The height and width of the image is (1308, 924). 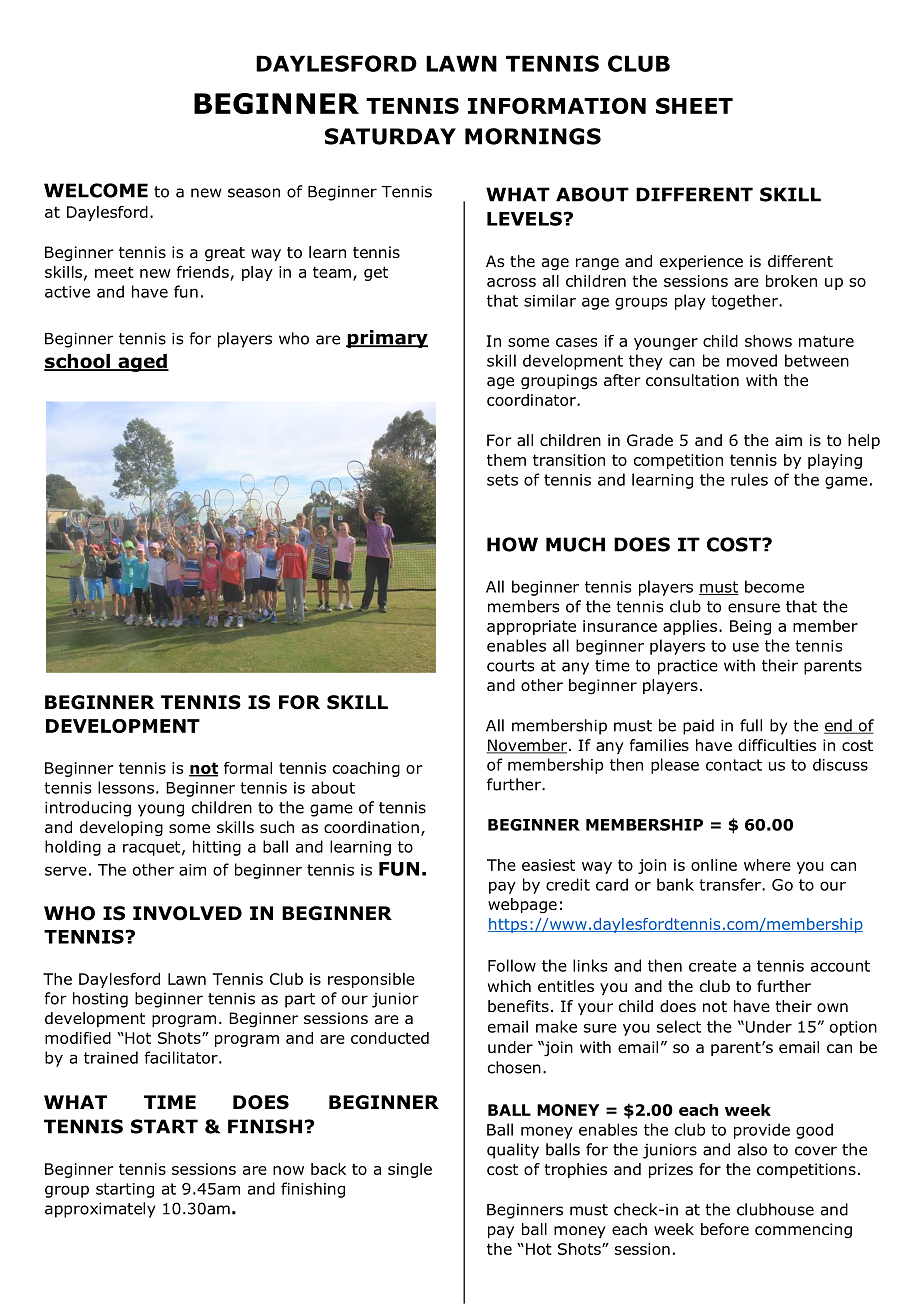 What do you see at coordinates (533, 136) in the image?
I see `MORNINGS` at bounding box center [533, 136].
